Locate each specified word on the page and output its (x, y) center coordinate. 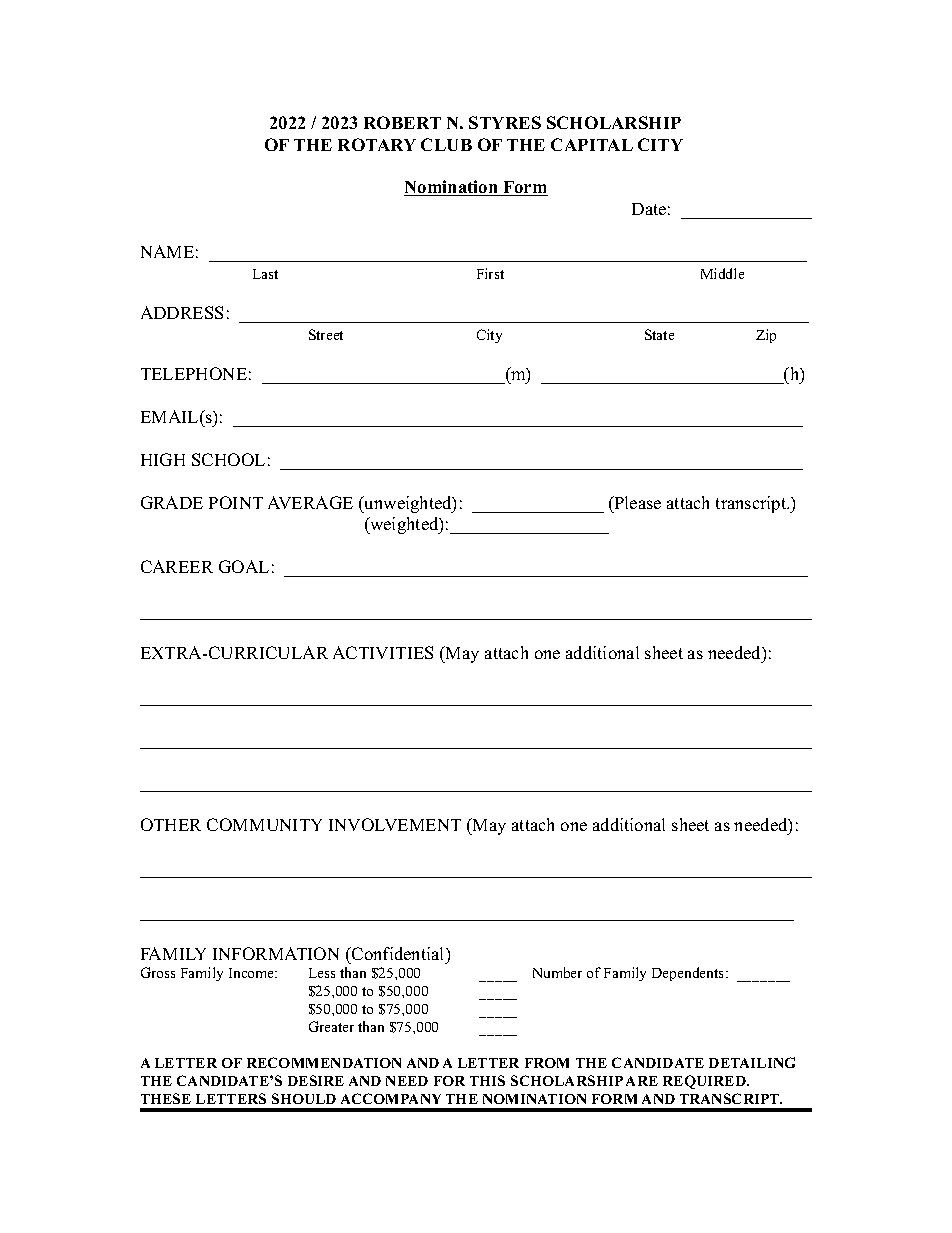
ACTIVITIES (383, 652)
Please (636, 502)
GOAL (244, 566)
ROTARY (377, 144)
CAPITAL (592, 144)
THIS (487, 1080)
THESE (166, 1098)
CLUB (446, 144)
